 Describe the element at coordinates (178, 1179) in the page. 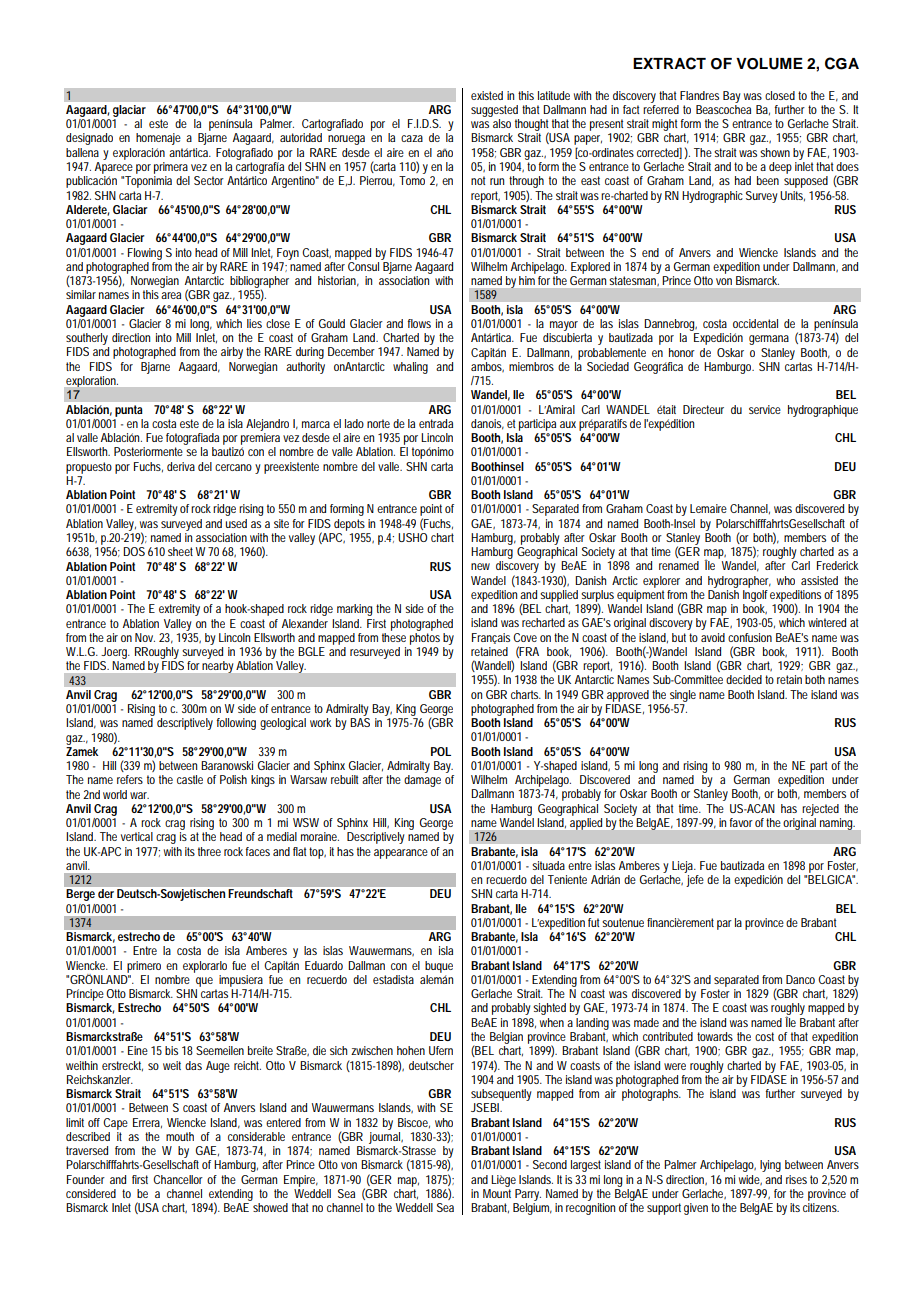

I see `Chancellor` at that location.
